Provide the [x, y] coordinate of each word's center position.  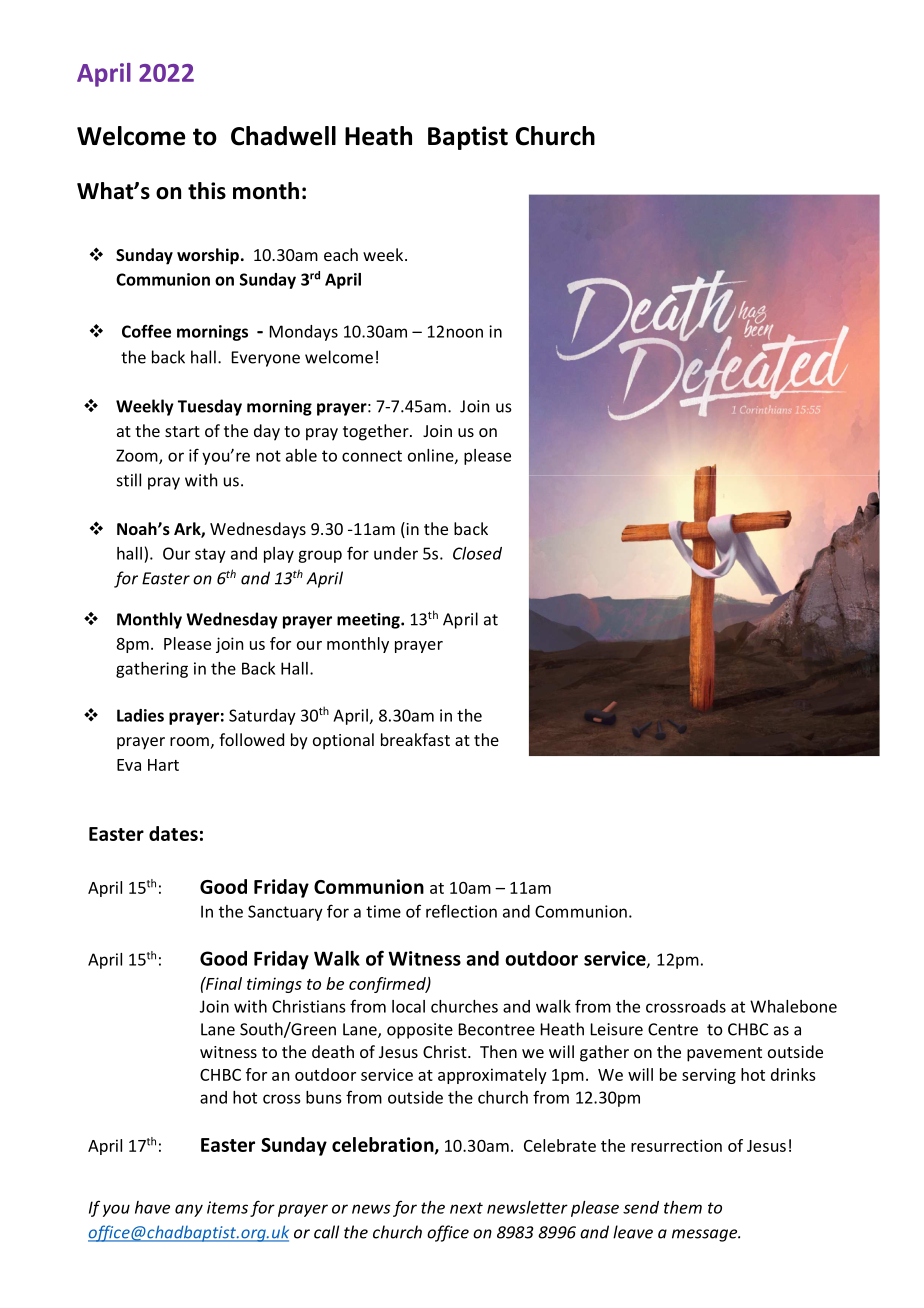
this [207, 191]
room [189, 741]
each [341, 254]
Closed [477, 553]
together [377, 432]
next [466, 1208]
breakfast [415, 739]
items [227, 1207]
